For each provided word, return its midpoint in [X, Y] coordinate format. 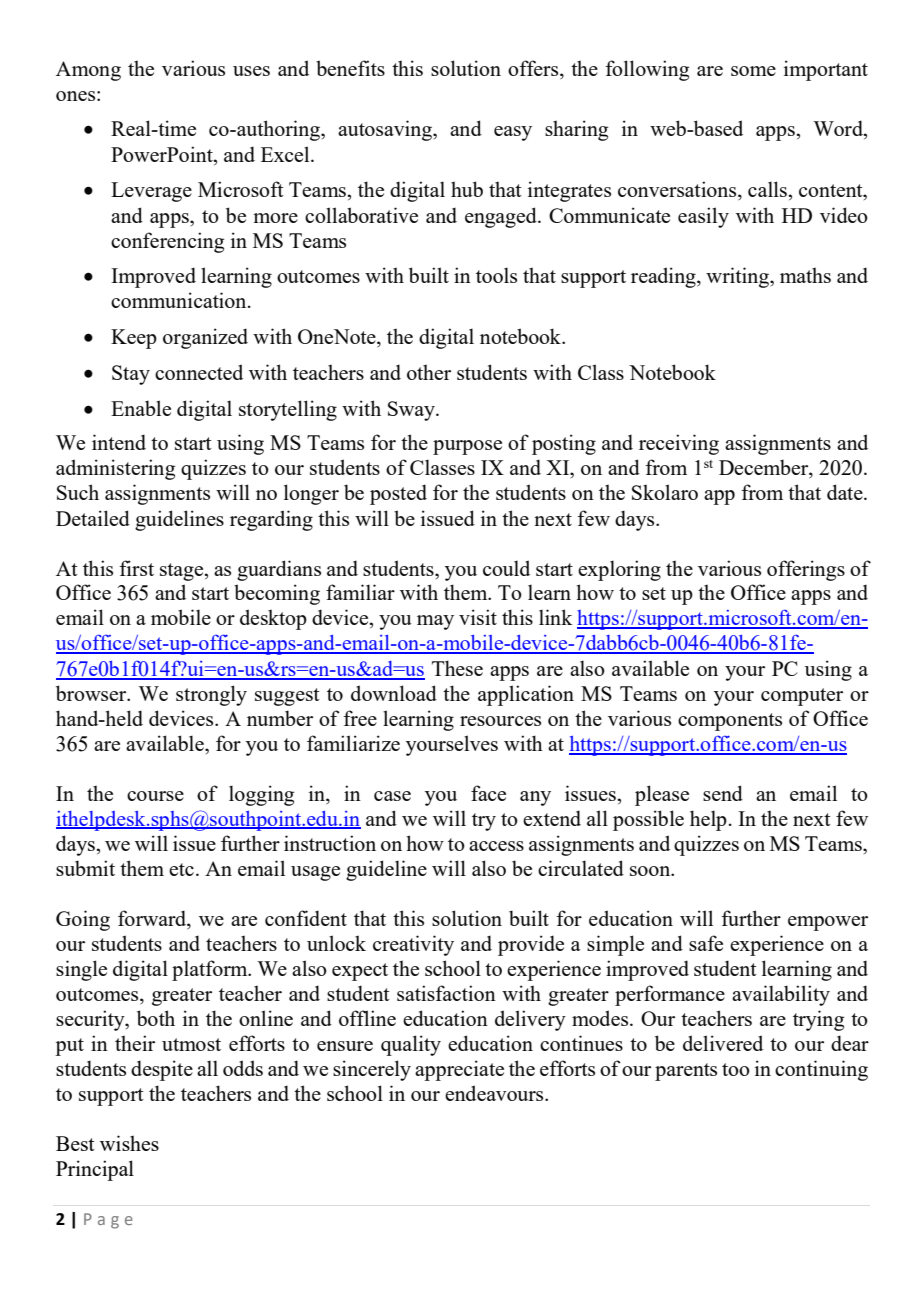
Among [88, 71]
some [753, 71]
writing [738, 277]
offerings [806, 570]
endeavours [495, 1093]
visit [478, 617]
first [136, 568]
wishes [129, 1143]
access [496, 846]
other [429, 372]
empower [828, 923]
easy [513, 133]
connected [199, 372]
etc [181, 869]
